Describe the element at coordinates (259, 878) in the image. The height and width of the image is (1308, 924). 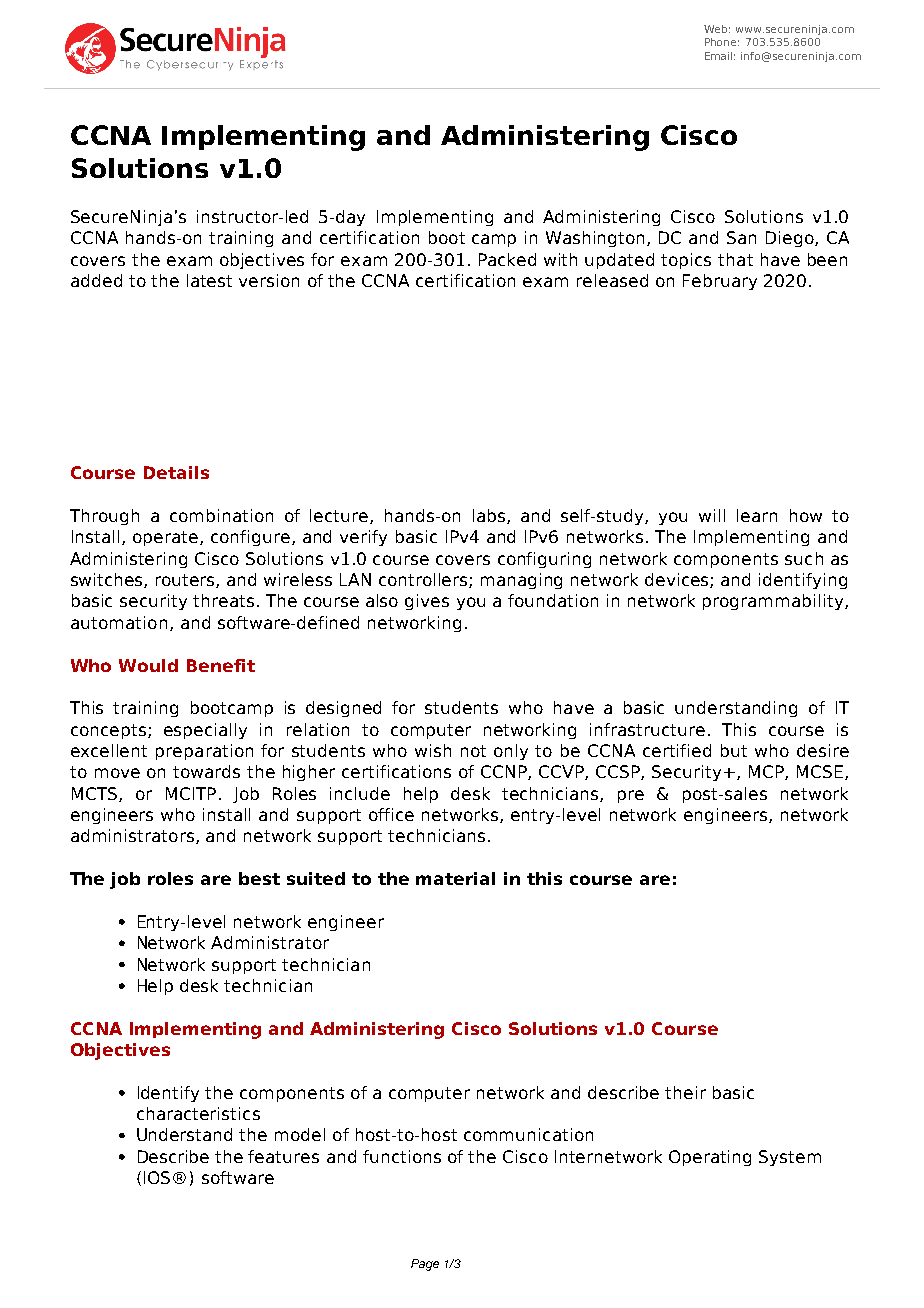
I see `best` at that location.
